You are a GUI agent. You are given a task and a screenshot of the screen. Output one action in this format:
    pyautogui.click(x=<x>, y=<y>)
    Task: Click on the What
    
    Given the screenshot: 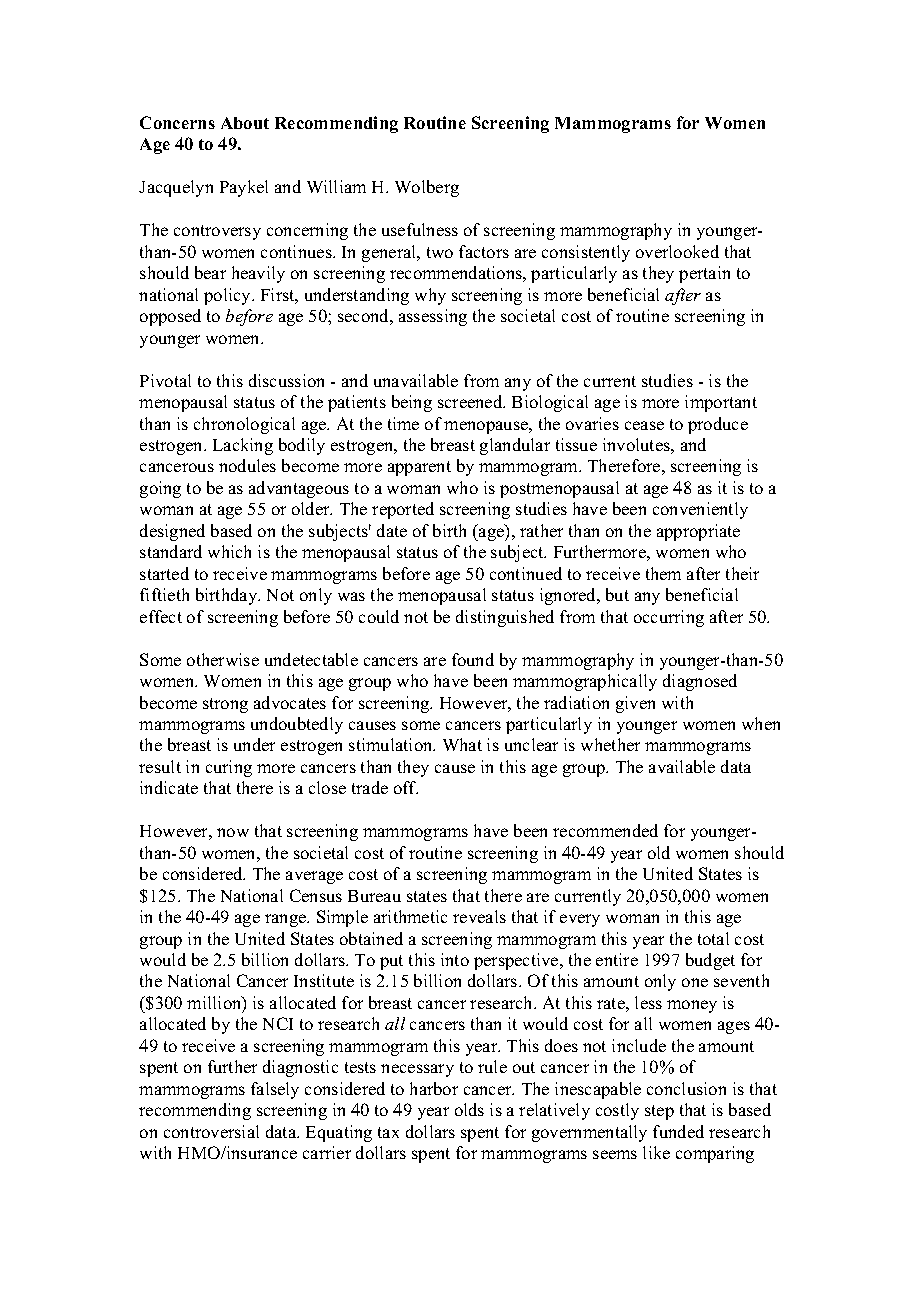 What is the action you would take?
    pyautogui.click(x=462, y=744)
